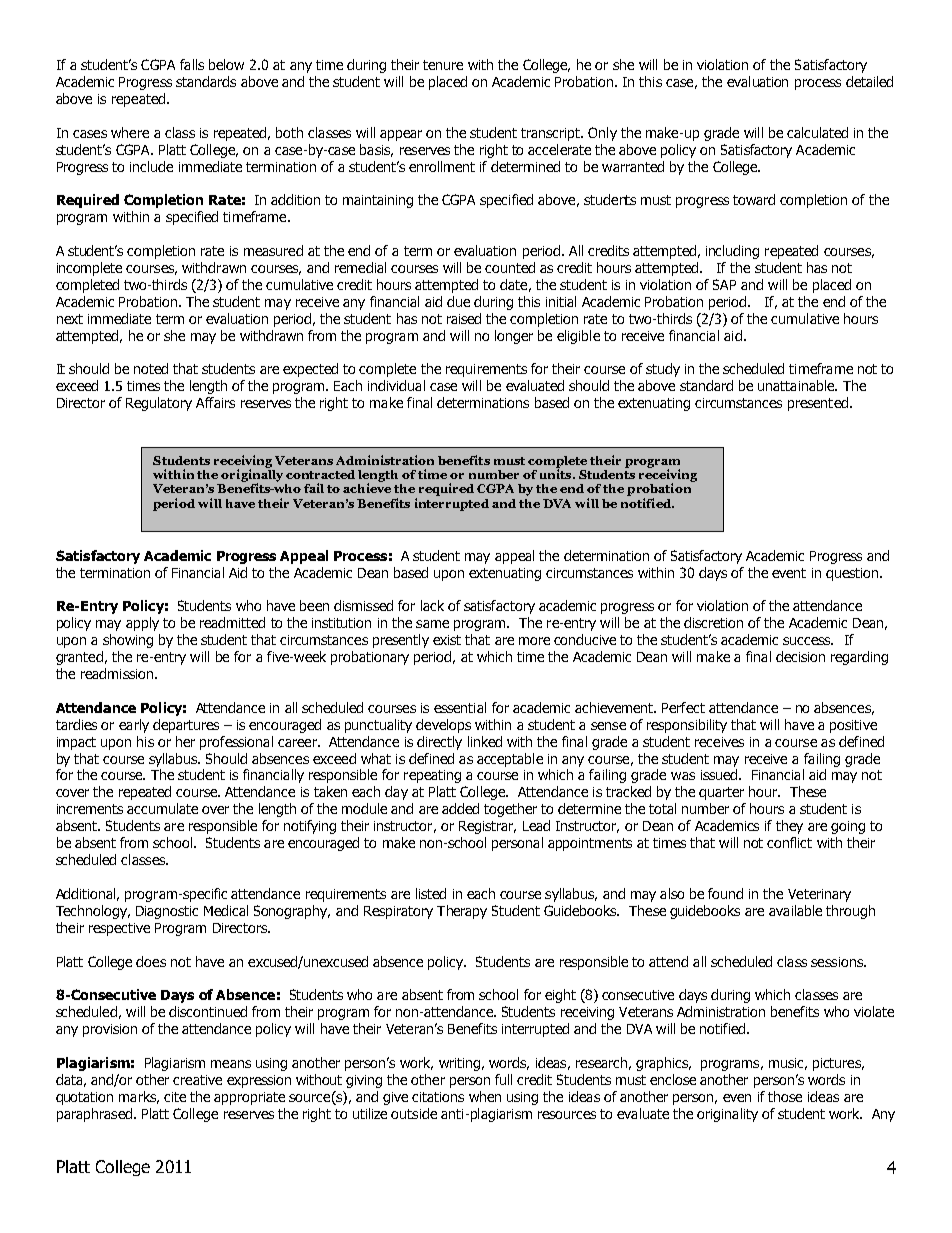 This screenshot has width=952, height=1233. I want to click on when, so click(485, 1096).
